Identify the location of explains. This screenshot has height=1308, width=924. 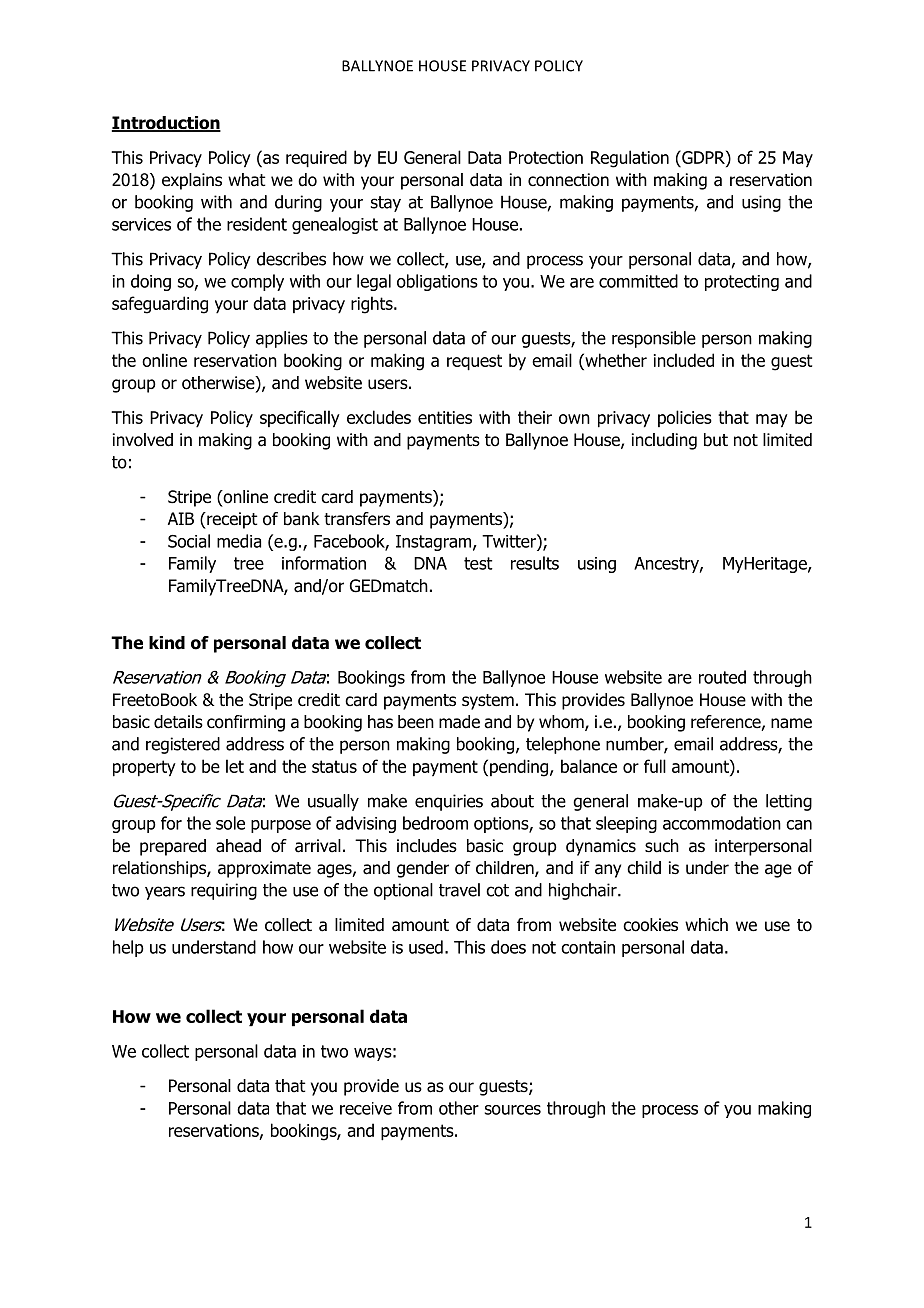
(192, 181).
